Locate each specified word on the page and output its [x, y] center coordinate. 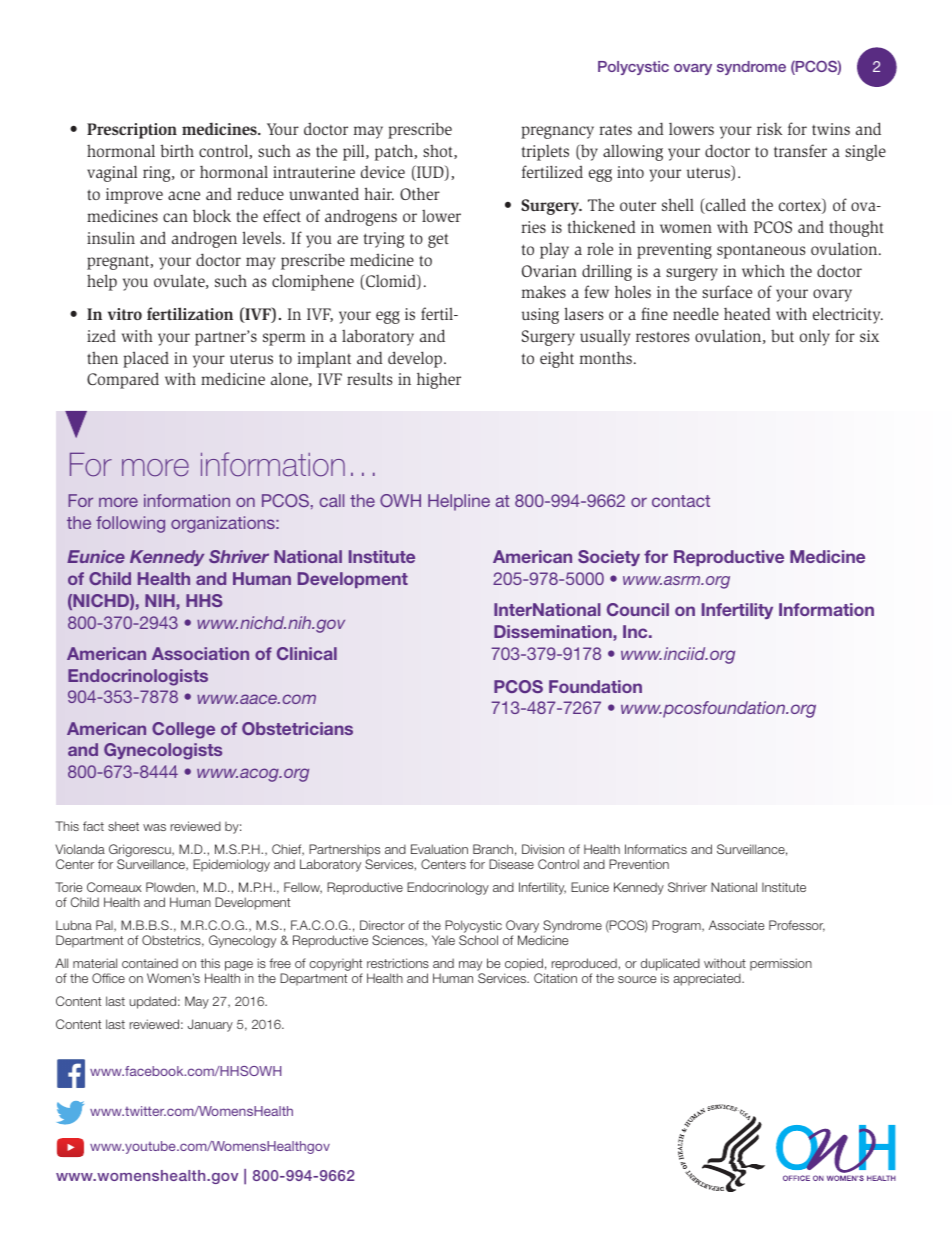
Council [638, 609]
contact [681, 501]
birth [177, 150]
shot [439, 152]
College [183, 730]
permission [781, 964]
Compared [123, 380]
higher [439, 380]
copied [524, 964]
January [210, 1025]
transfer [800, 150]
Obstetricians [297, 728]
